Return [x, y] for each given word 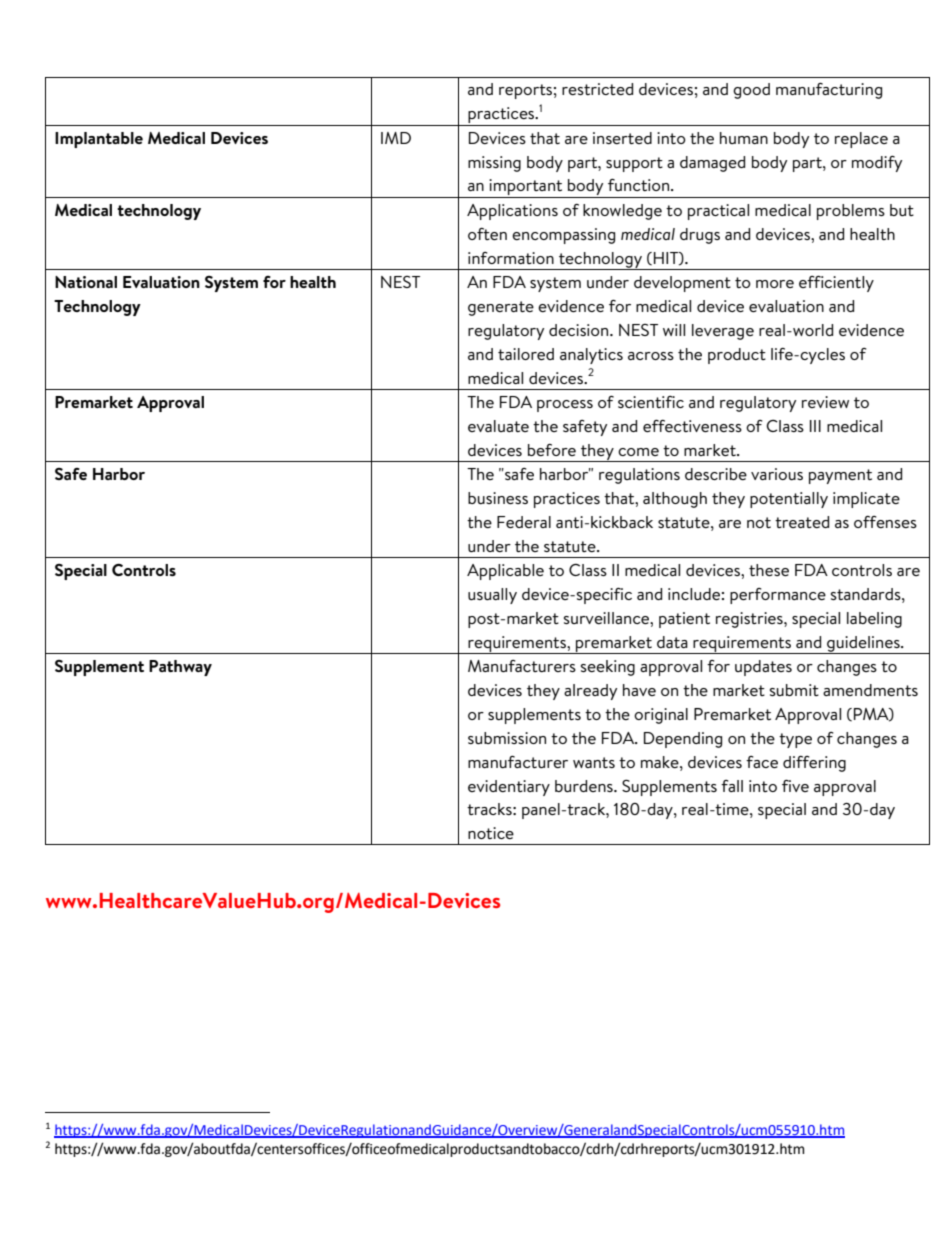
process [565, 406]
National [86, 282]
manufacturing [829, 91]
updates [763, 668]
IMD [396, 138]
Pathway [180, 668]
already [590, 692]
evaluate [498, 426]
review [825, 402]
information [511, 258]
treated [802, 522]
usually [492, 596]
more [775, 284]
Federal [524, 522]
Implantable [99, 140]
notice [491, 833]
